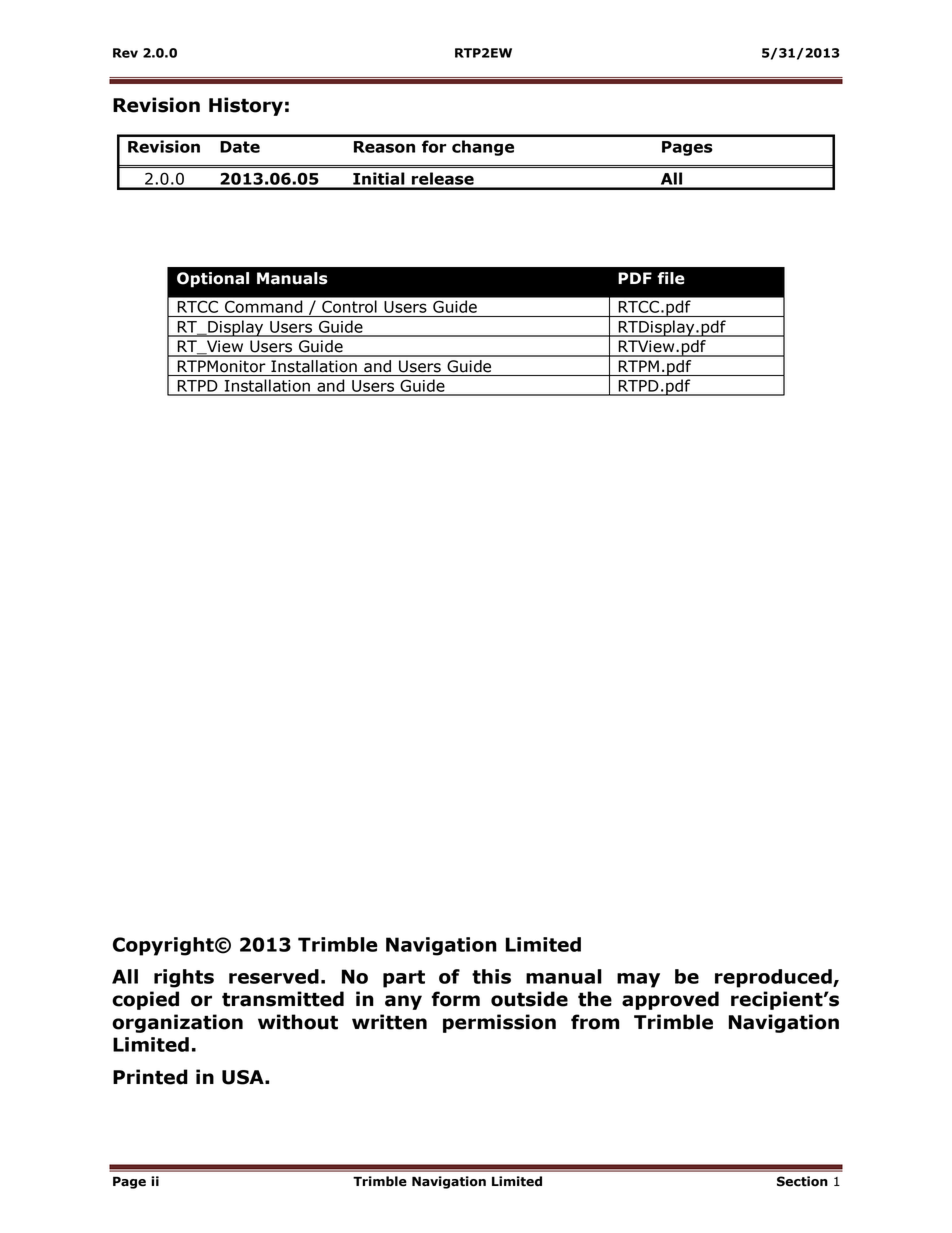  What do you see at coordinates (274, 976) in the document?
I see `reserved` at bounding box center [274, 976].
